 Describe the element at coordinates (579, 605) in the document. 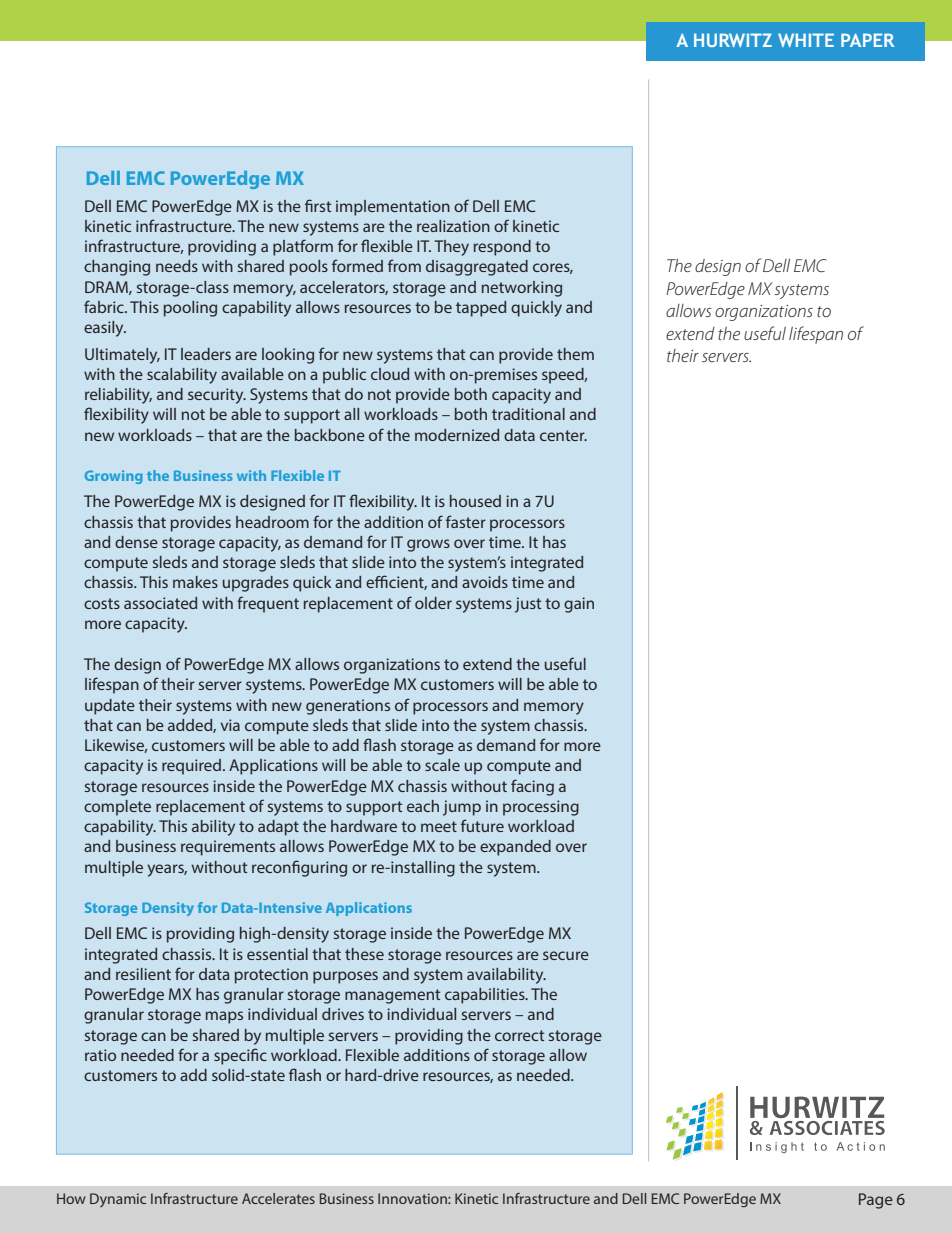

I see `gain` at that location.
